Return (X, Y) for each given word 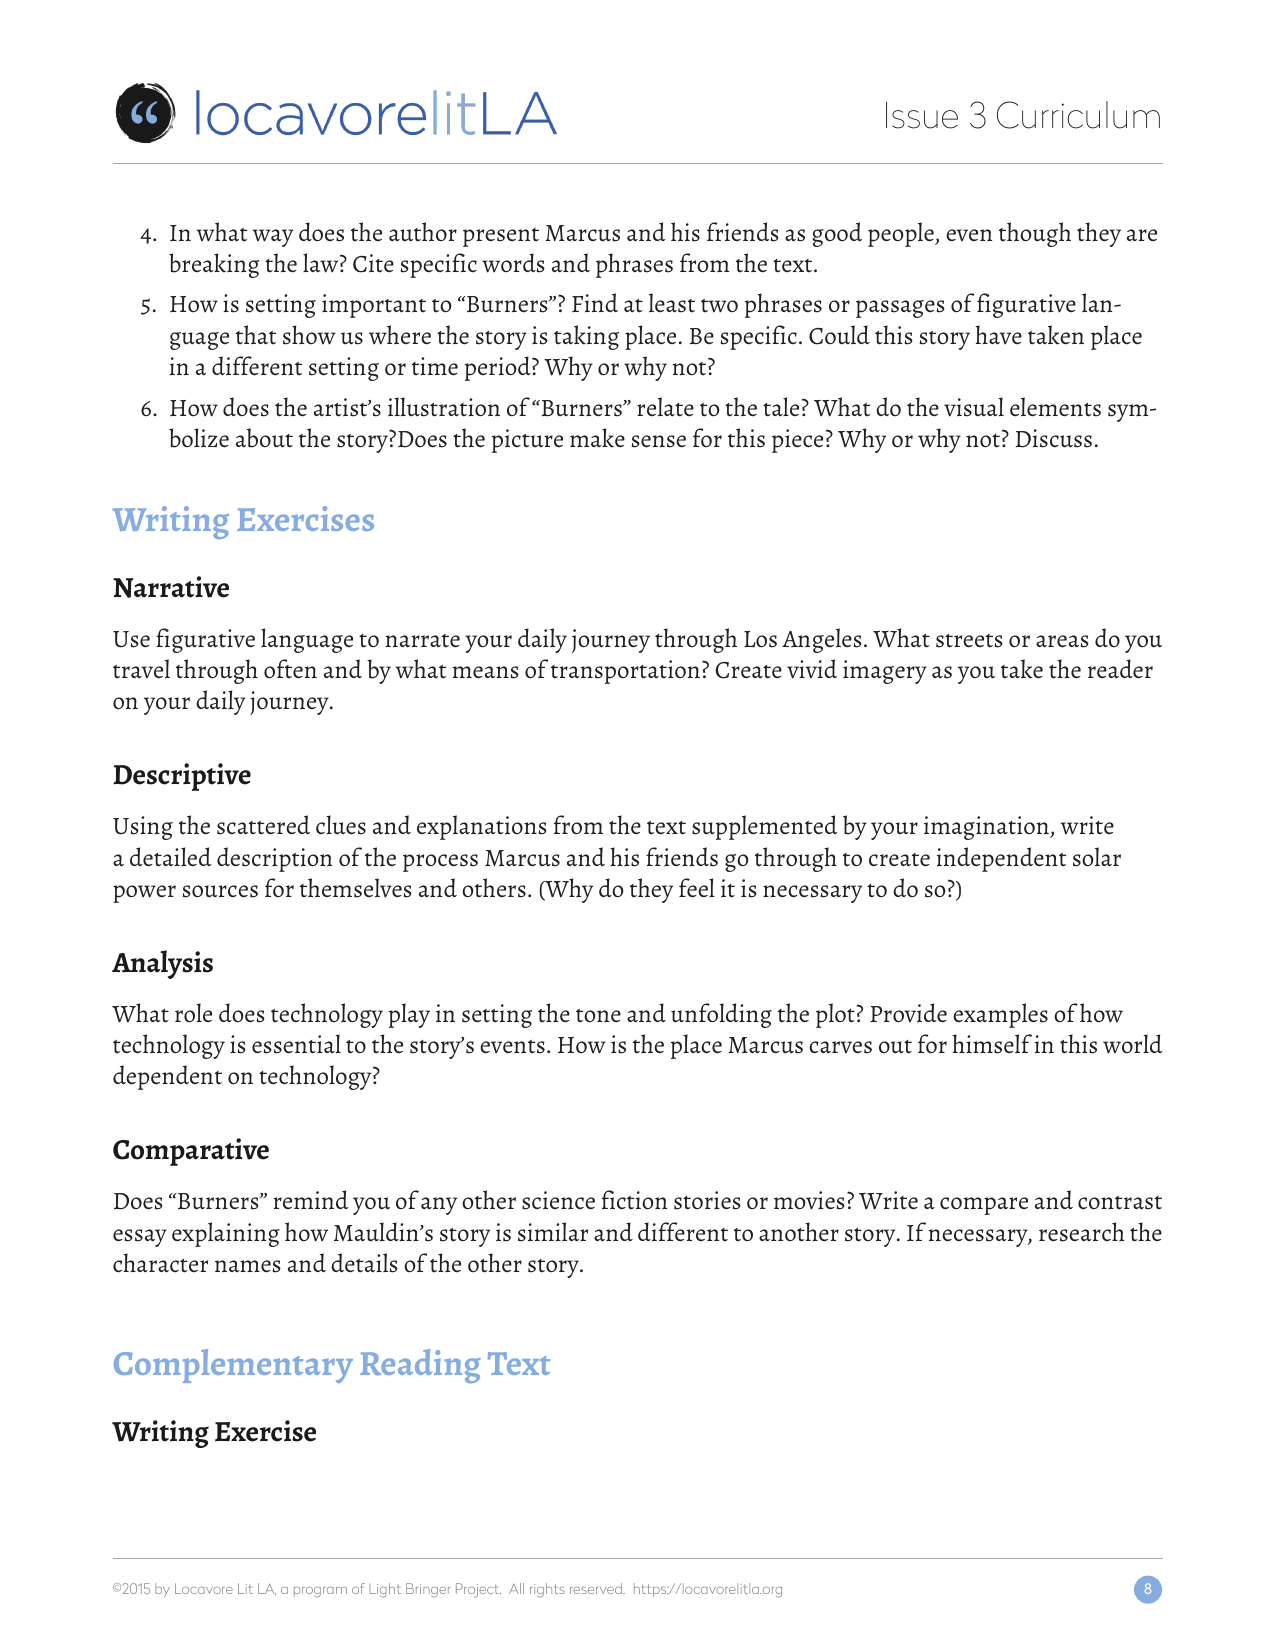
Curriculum (1078, 115)
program (320, 1592)
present (501, 237)
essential (296, 1044)
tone (598, 1016)
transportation (625, 672)
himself (992, 1044)
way (273, 238)
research (1081, 1232)
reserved (597, 1588)
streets (969, 641)
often (290, 669)
